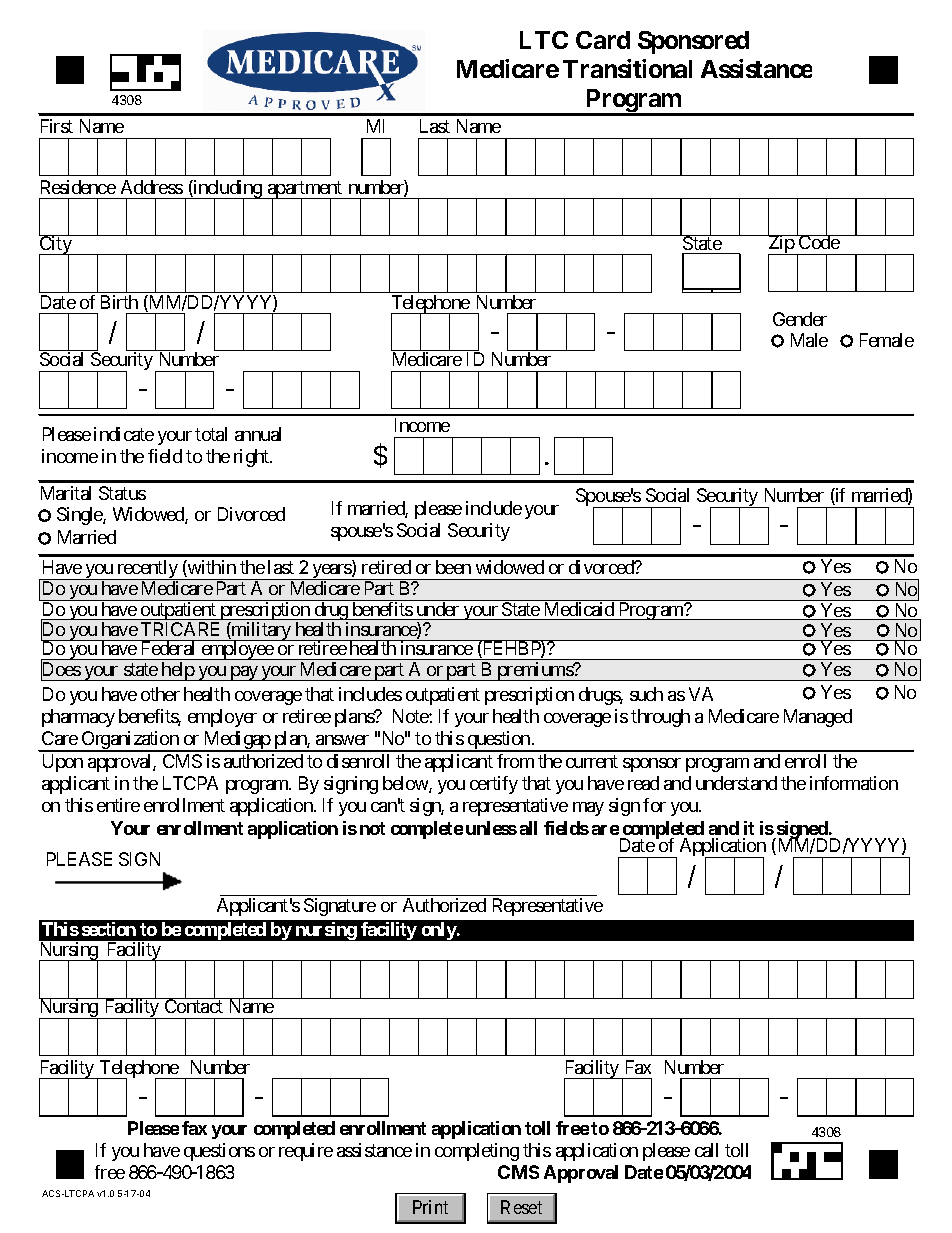 This page has height=1233, width=952. I want to click on Organization, so click(130, 741).
